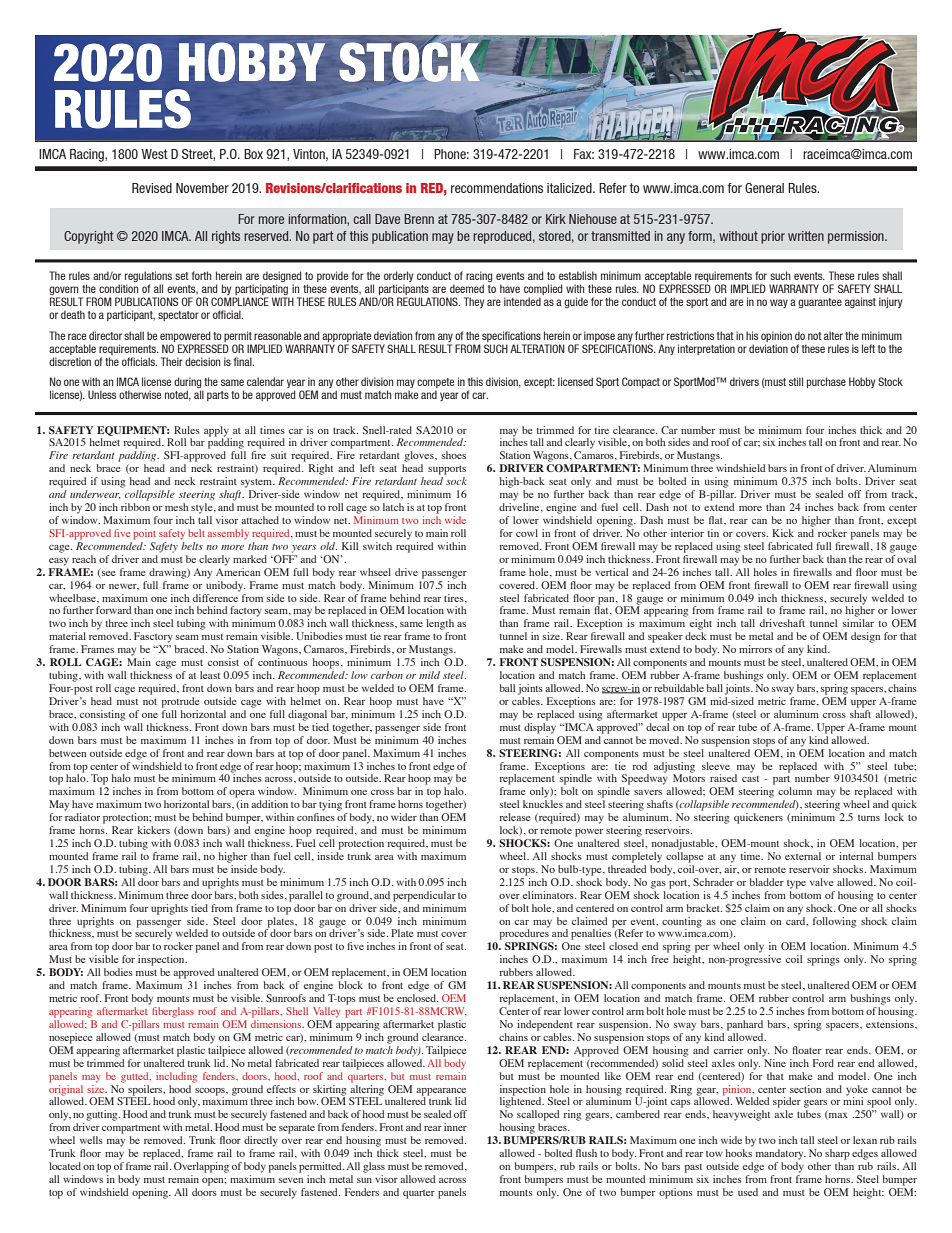 The width and height of the screenshot is (952, 1233). I want to click on recommendations, so click(497, 188).
